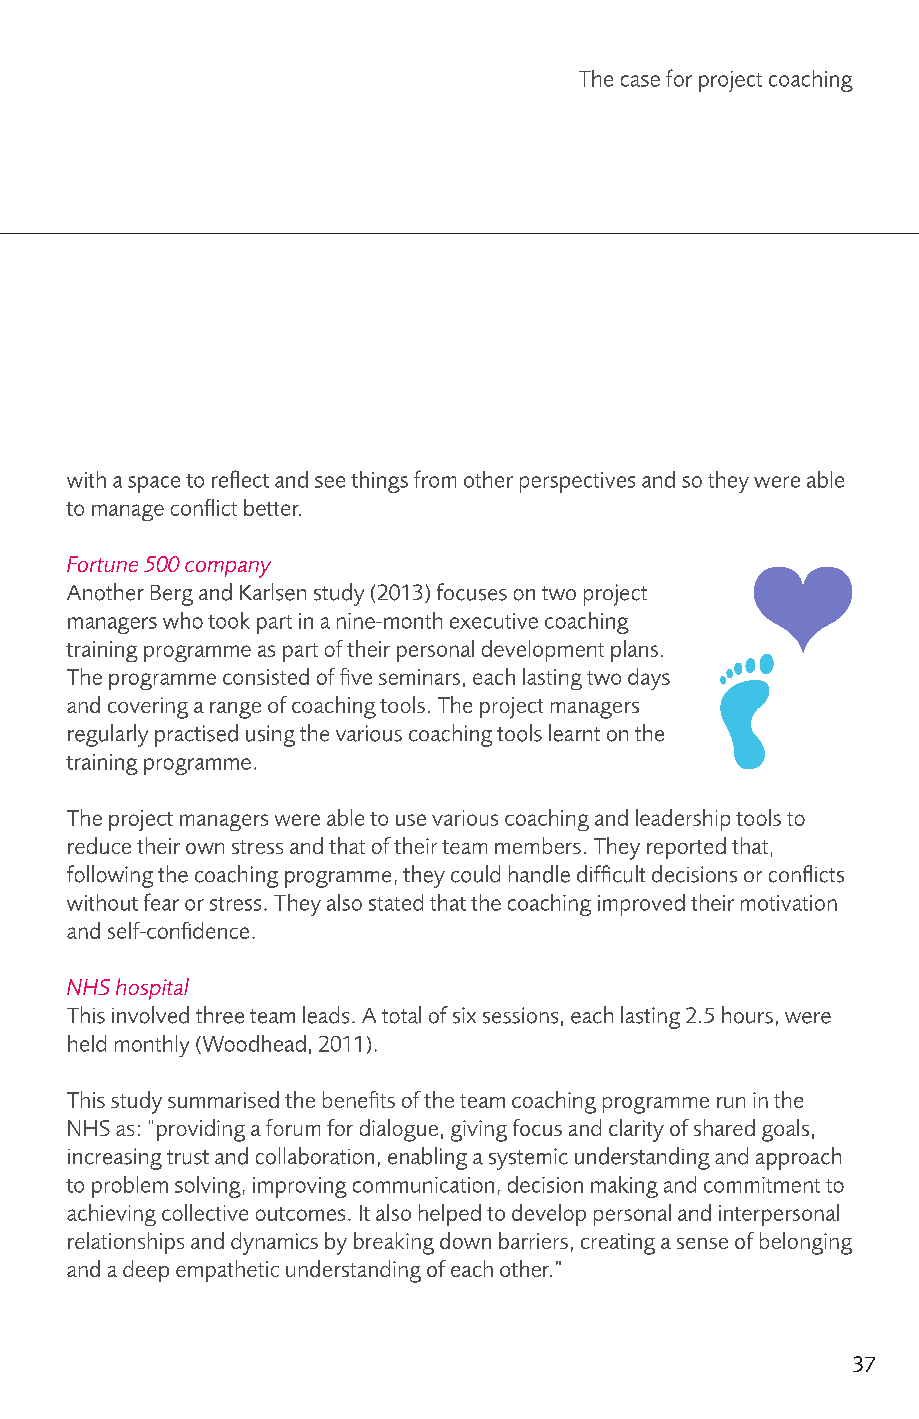  I want to click on perspectives, so click(577, 482).
